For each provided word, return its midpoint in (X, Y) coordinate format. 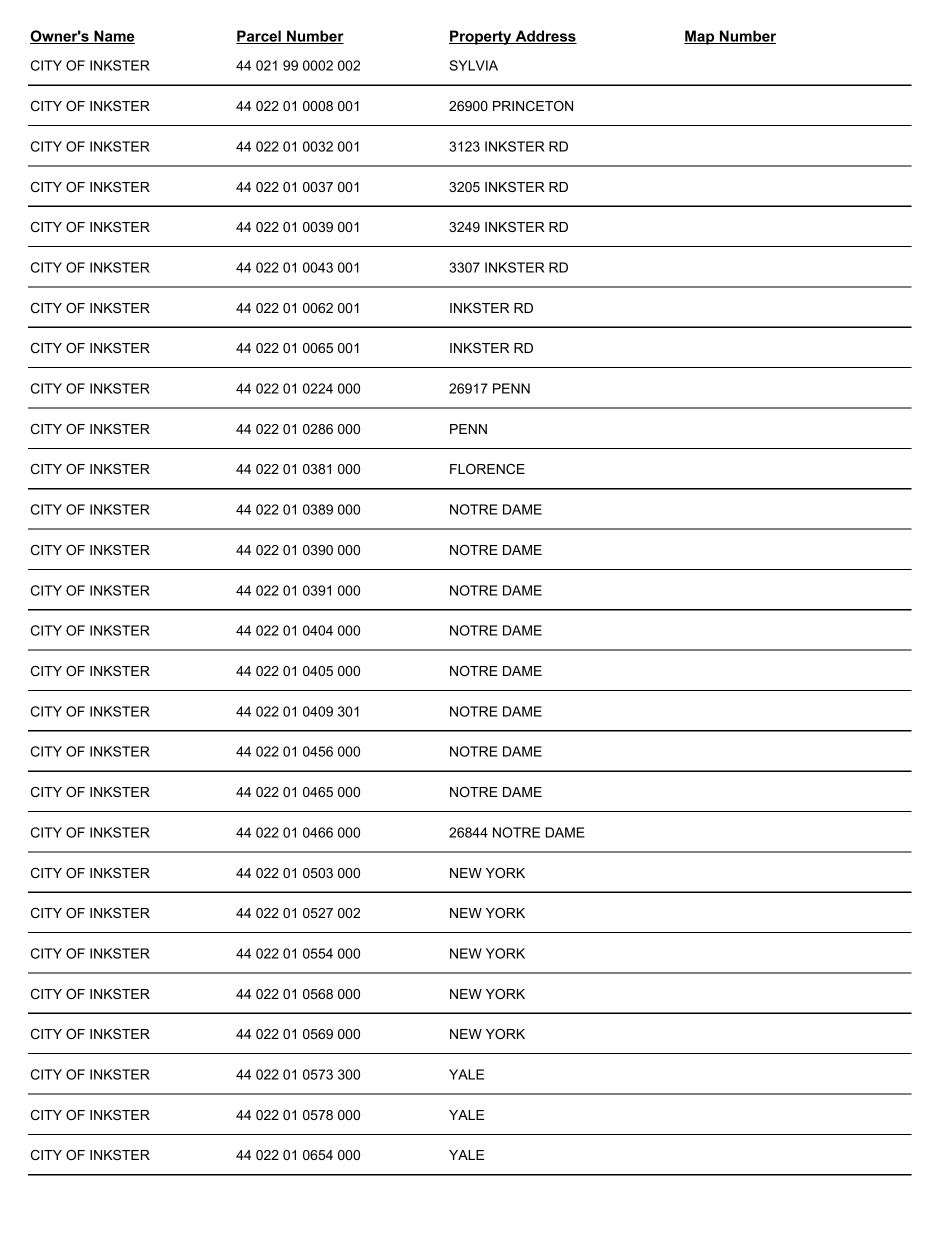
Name (113, 37)
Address (545, 37)
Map (700, 37)
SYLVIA (473, 65)
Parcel (259, 37)
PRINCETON (533, 106)
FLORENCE (487, 469)
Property (481, 37)
